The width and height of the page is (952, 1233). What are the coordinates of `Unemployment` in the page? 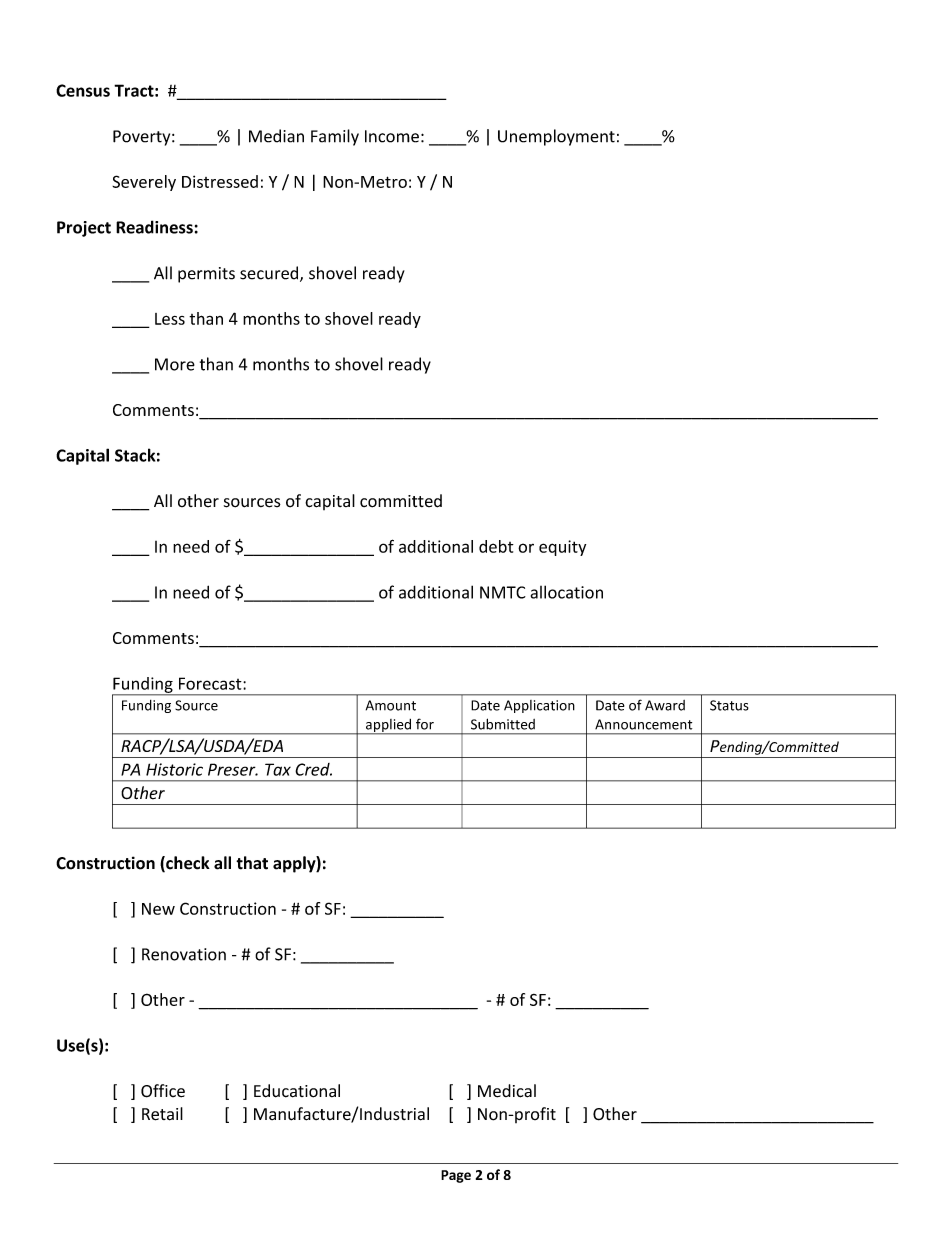 It's located at (556, 137).
